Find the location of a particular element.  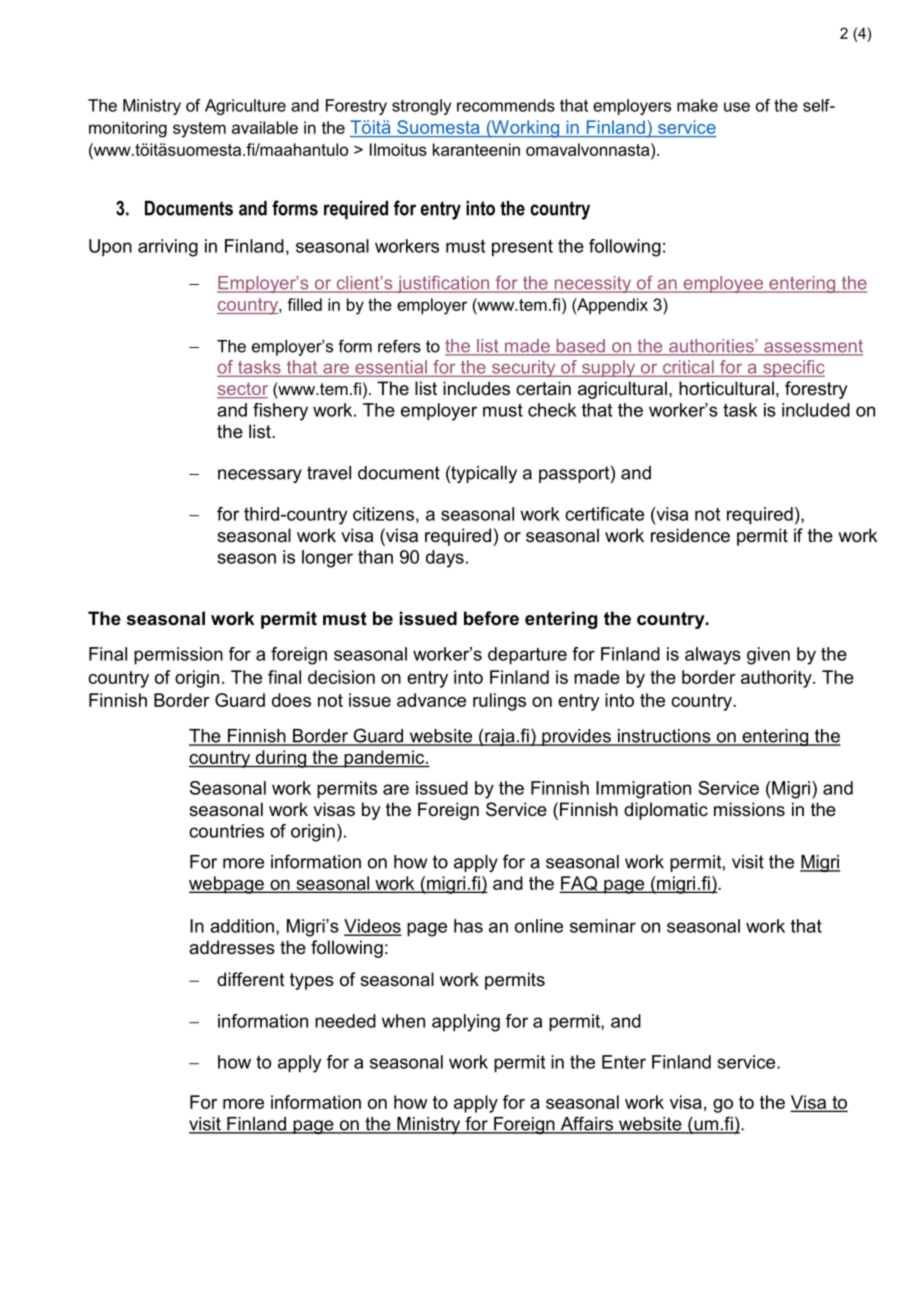

permission is located at coordinates (178, 656).
